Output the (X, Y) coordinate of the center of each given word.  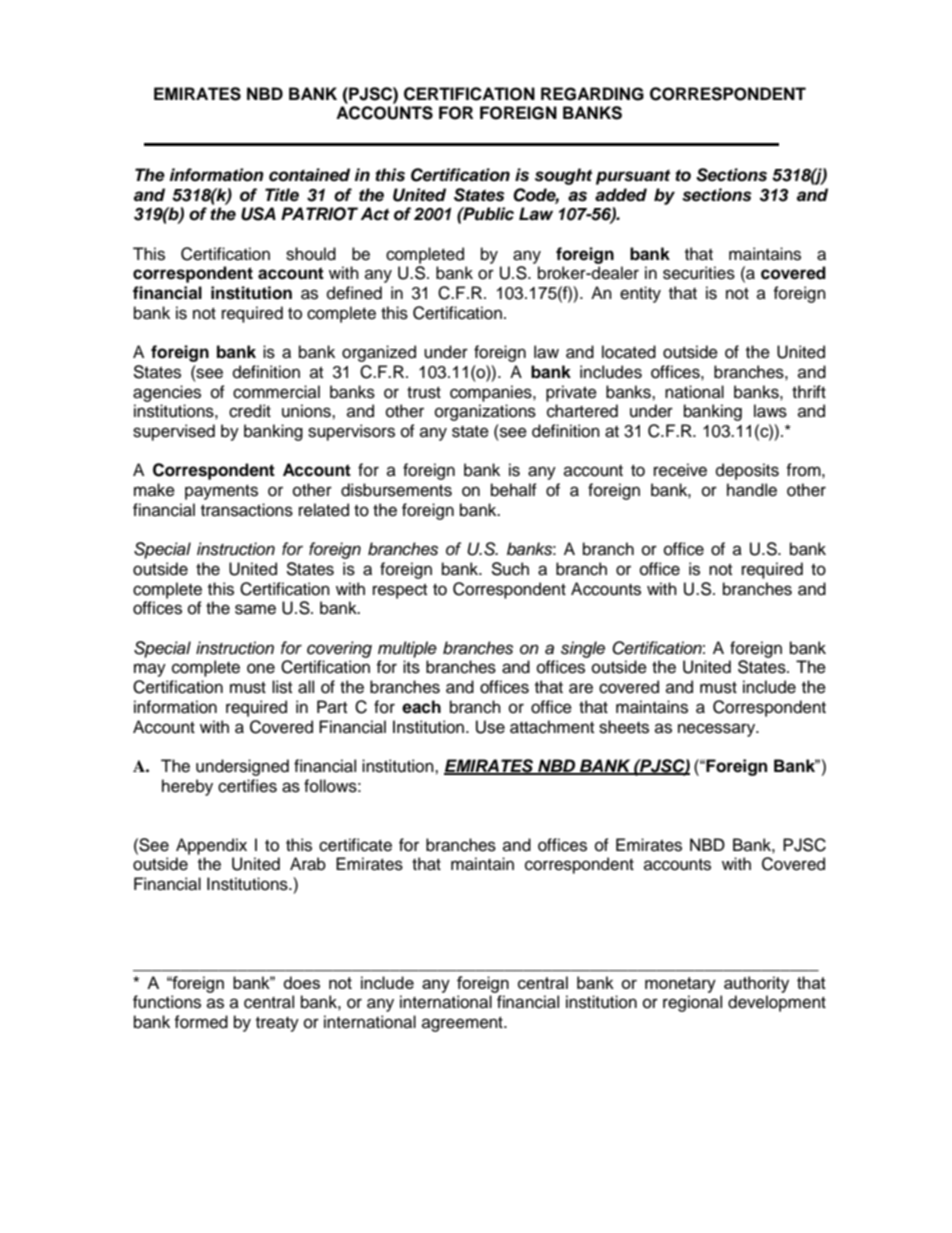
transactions (247, 510)
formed (201, 1022)
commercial (276, 392)
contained (309, 175)
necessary (718, 730)
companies (492, 393)
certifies (247, 786)
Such (510, 569)
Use (490, 727)
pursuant (633, 177)
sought (563, 176)
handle (752, 490)
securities (699, 273)
